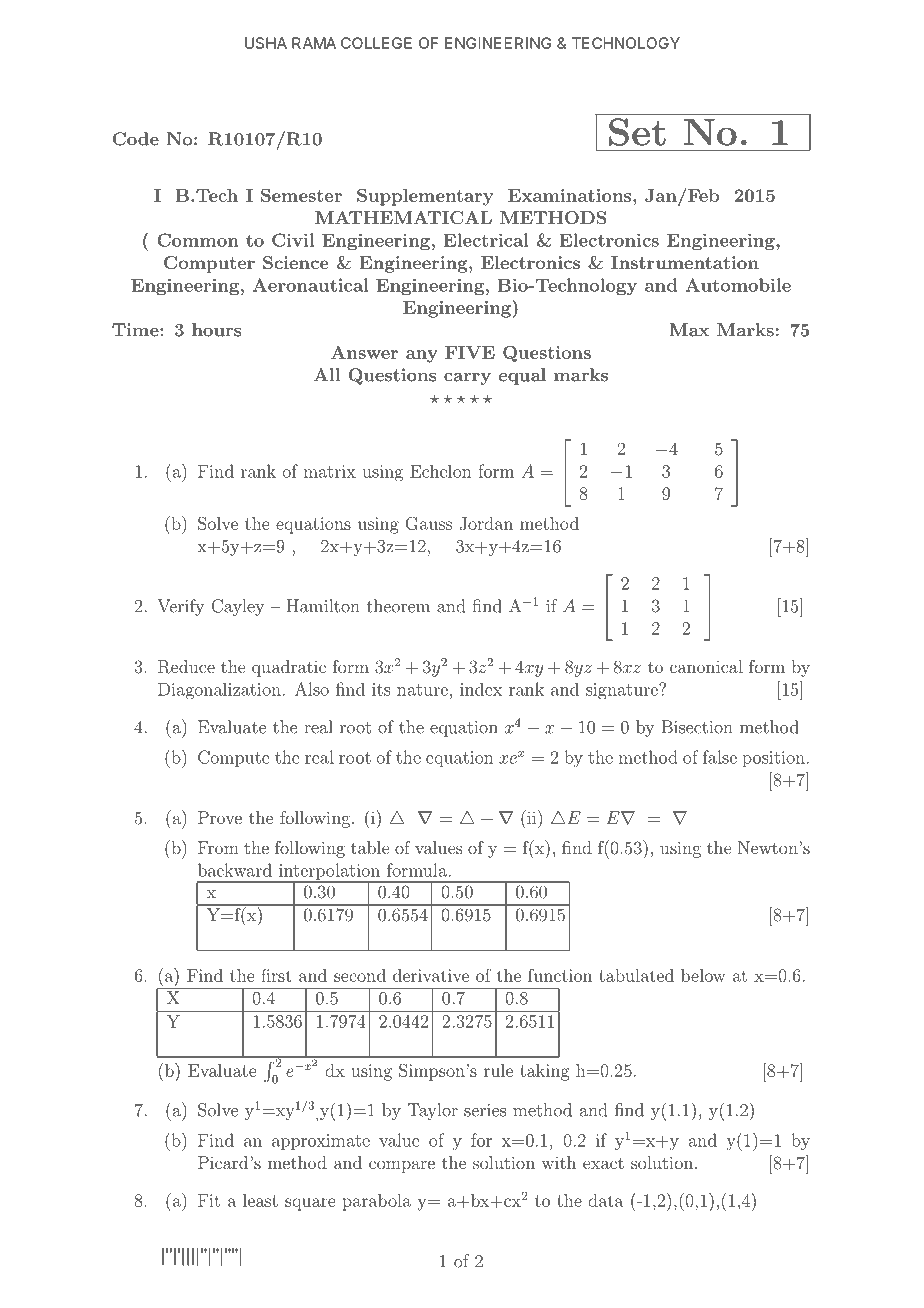 The height and width of the page is (1308, 924). What do you see at coordinates (637, 132) in the page?
I see `Set` at bounding box center [637, 132].
